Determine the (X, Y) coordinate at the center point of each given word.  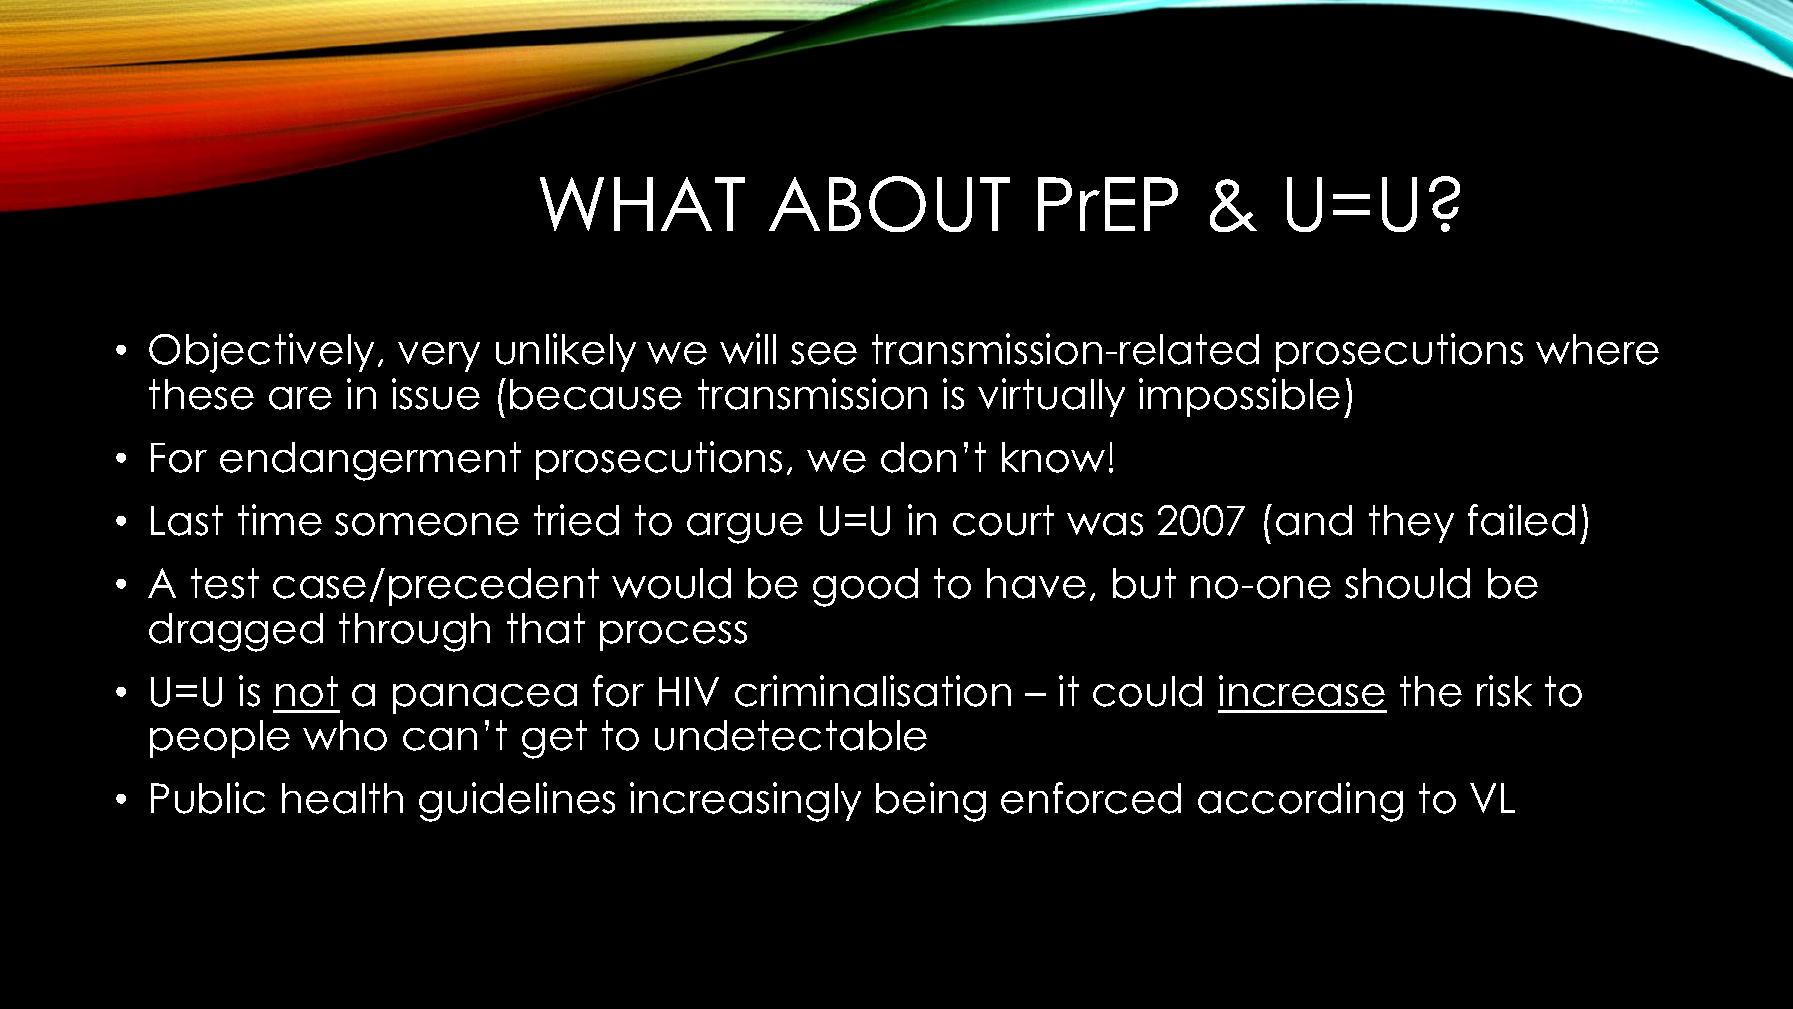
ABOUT (889, 204)
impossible (1239, 397)
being (931, 802)
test (225, 583)
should (1407, 583)
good (865, 587)
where (1597, 349)
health (342, 798)
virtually (1051, 397)
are (300, 398)
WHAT (642, 204)
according (1300, 802)
